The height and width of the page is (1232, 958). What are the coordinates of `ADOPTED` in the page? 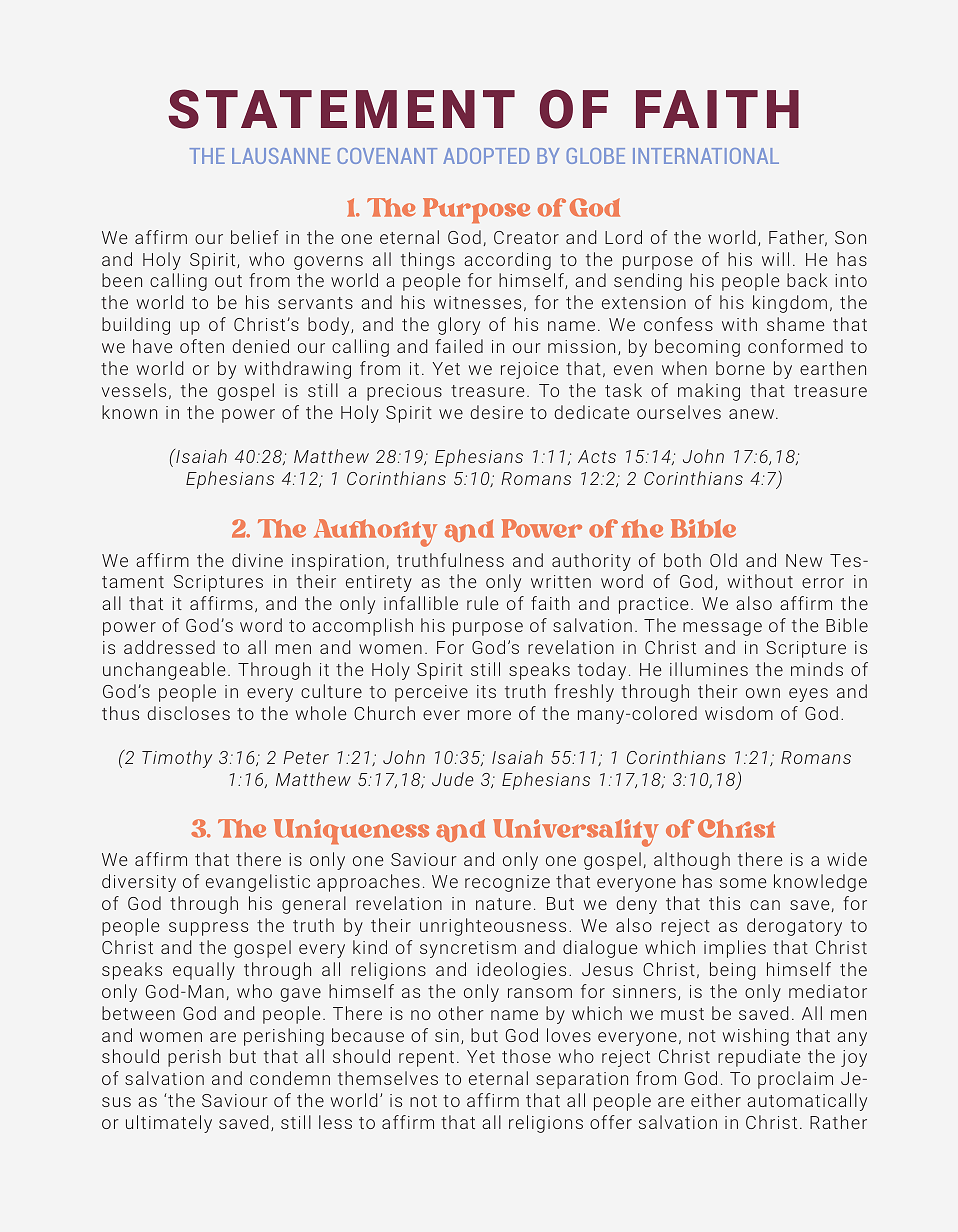 It's located at (486, 156).
